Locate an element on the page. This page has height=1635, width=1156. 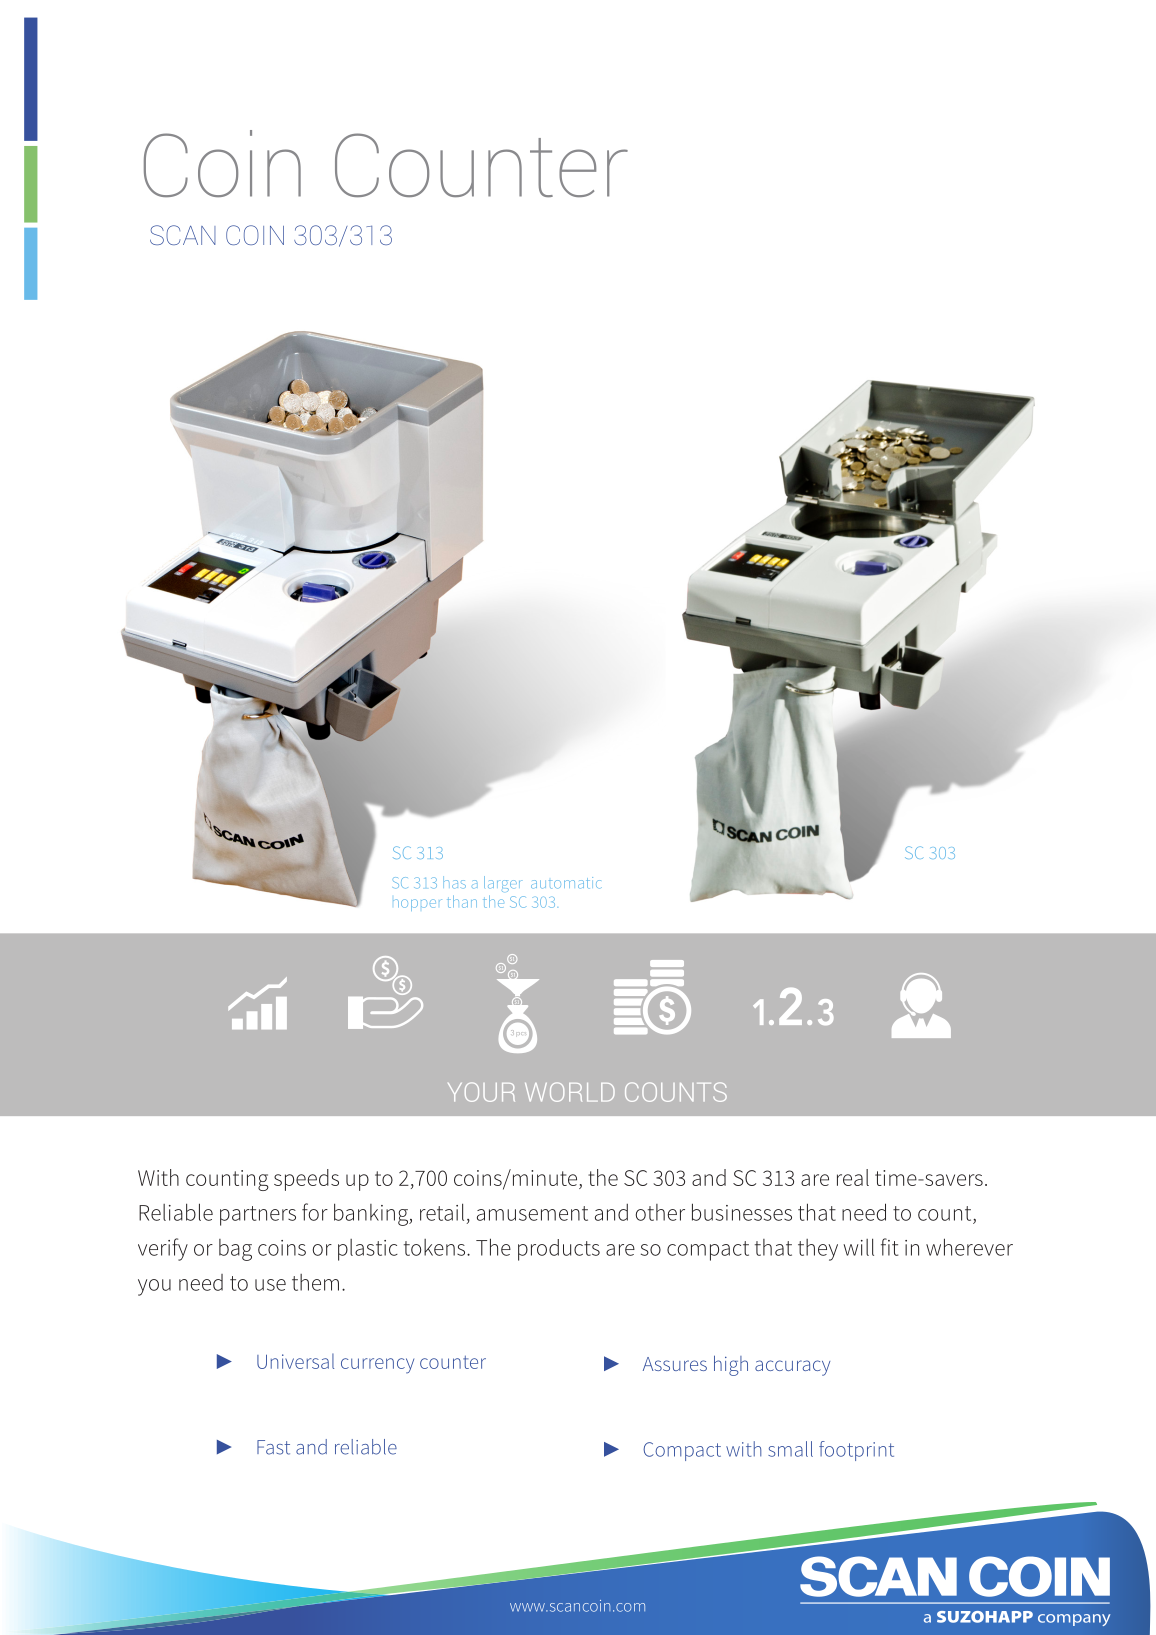
will is located at coordinates (858, 1247).
